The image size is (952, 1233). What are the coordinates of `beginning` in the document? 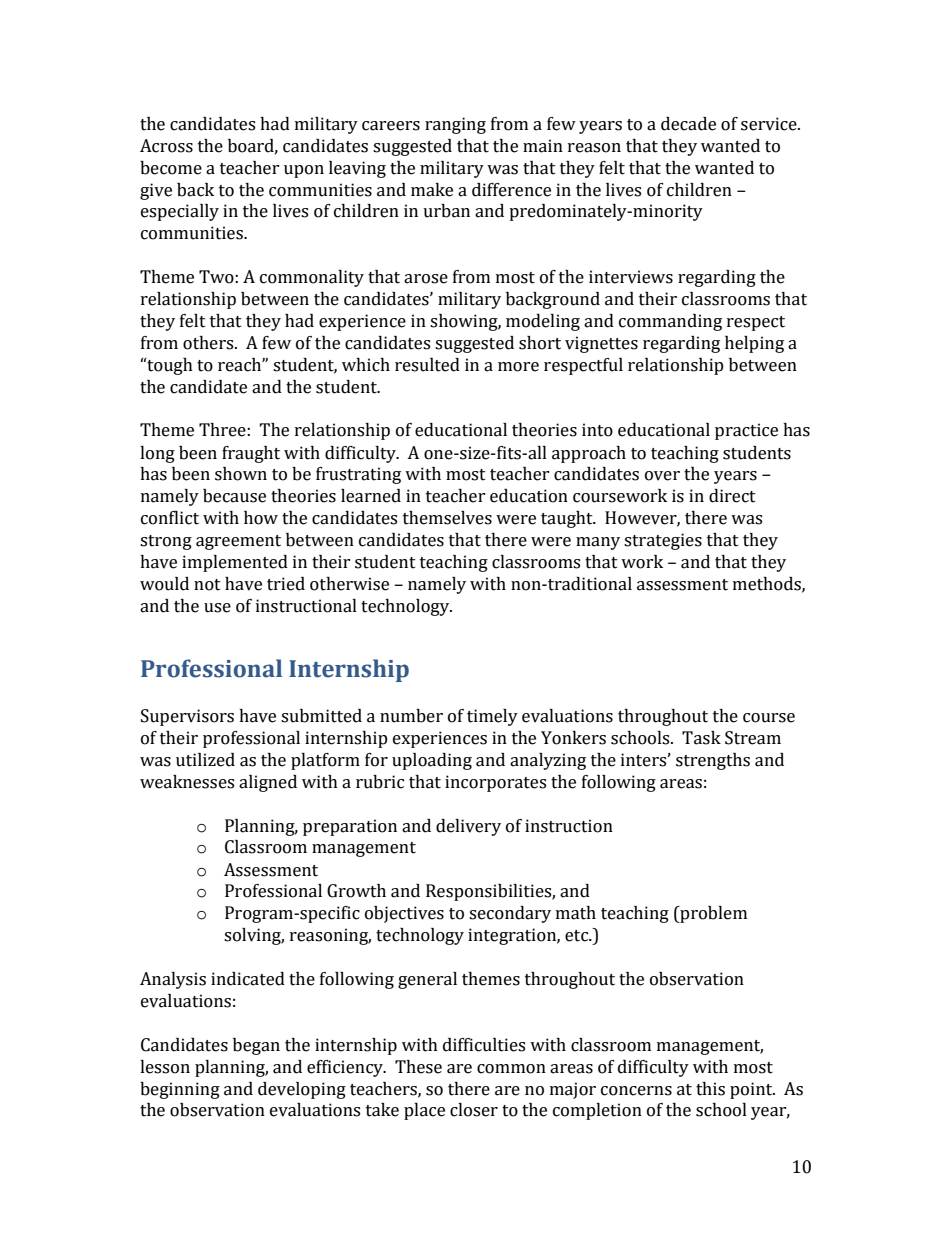 It's located at (180, 1090).
